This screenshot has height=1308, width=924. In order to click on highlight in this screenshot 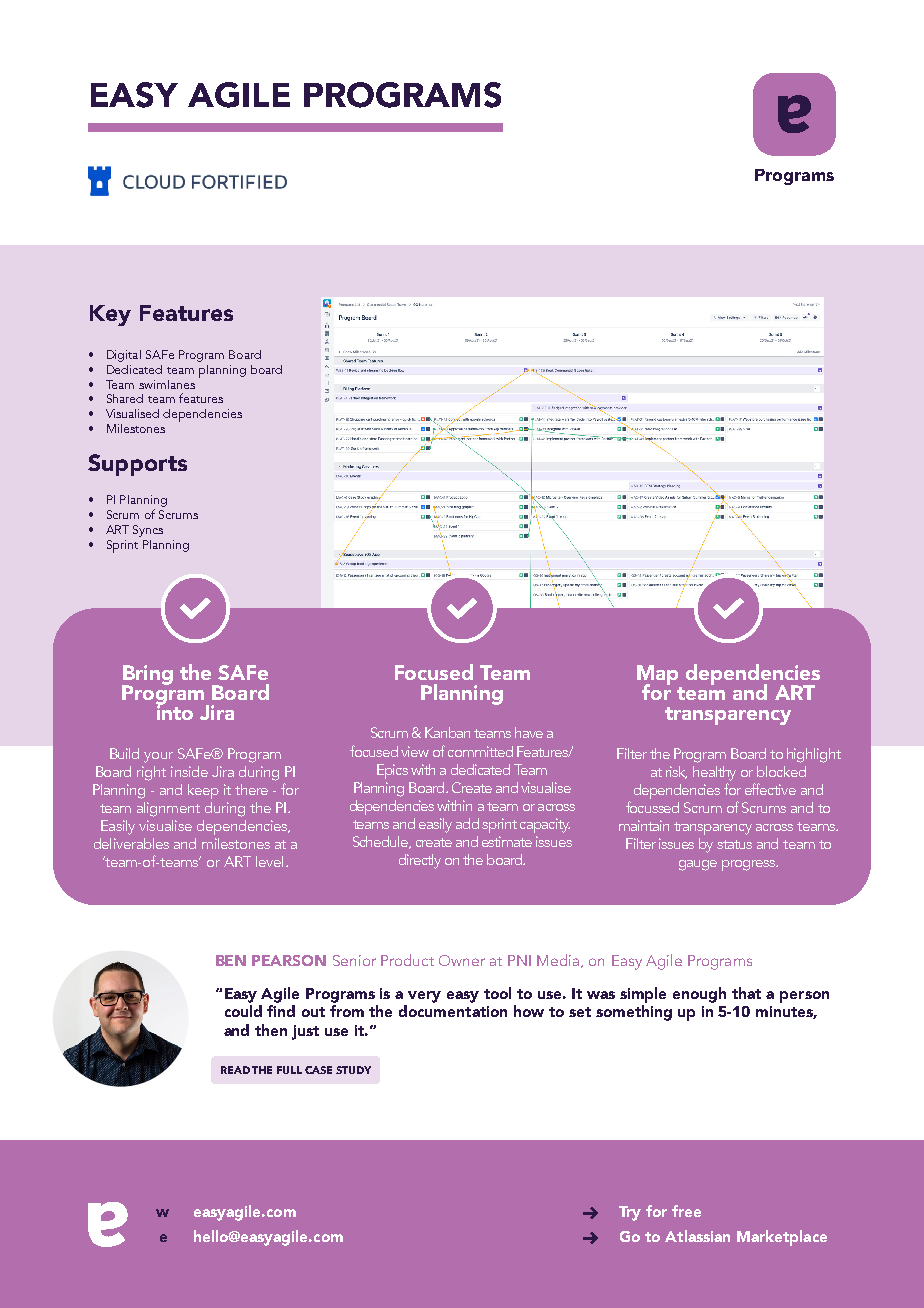, I will do `click(814, 755)`.
